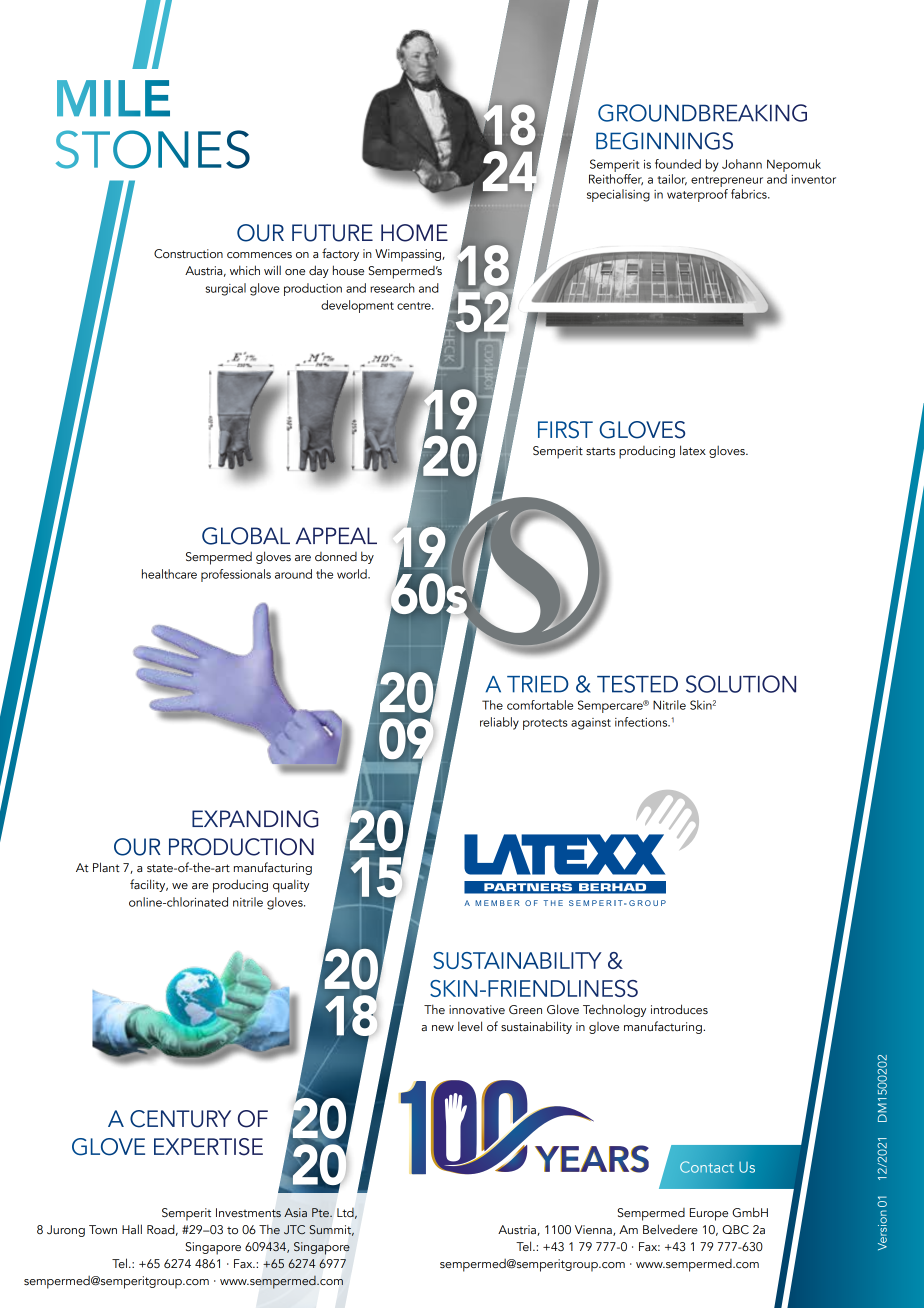  Describe the element at coordinates (693, 450) in the screenshot. I see `latex` at that location.
